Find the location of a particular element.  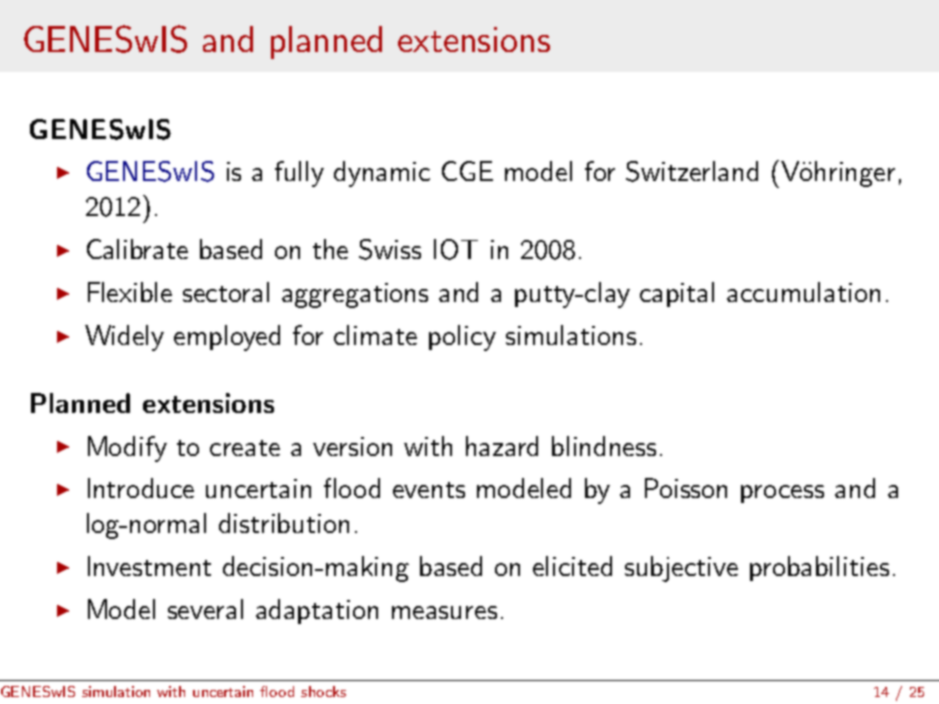

subjective is located at coordinates (681, 569).
